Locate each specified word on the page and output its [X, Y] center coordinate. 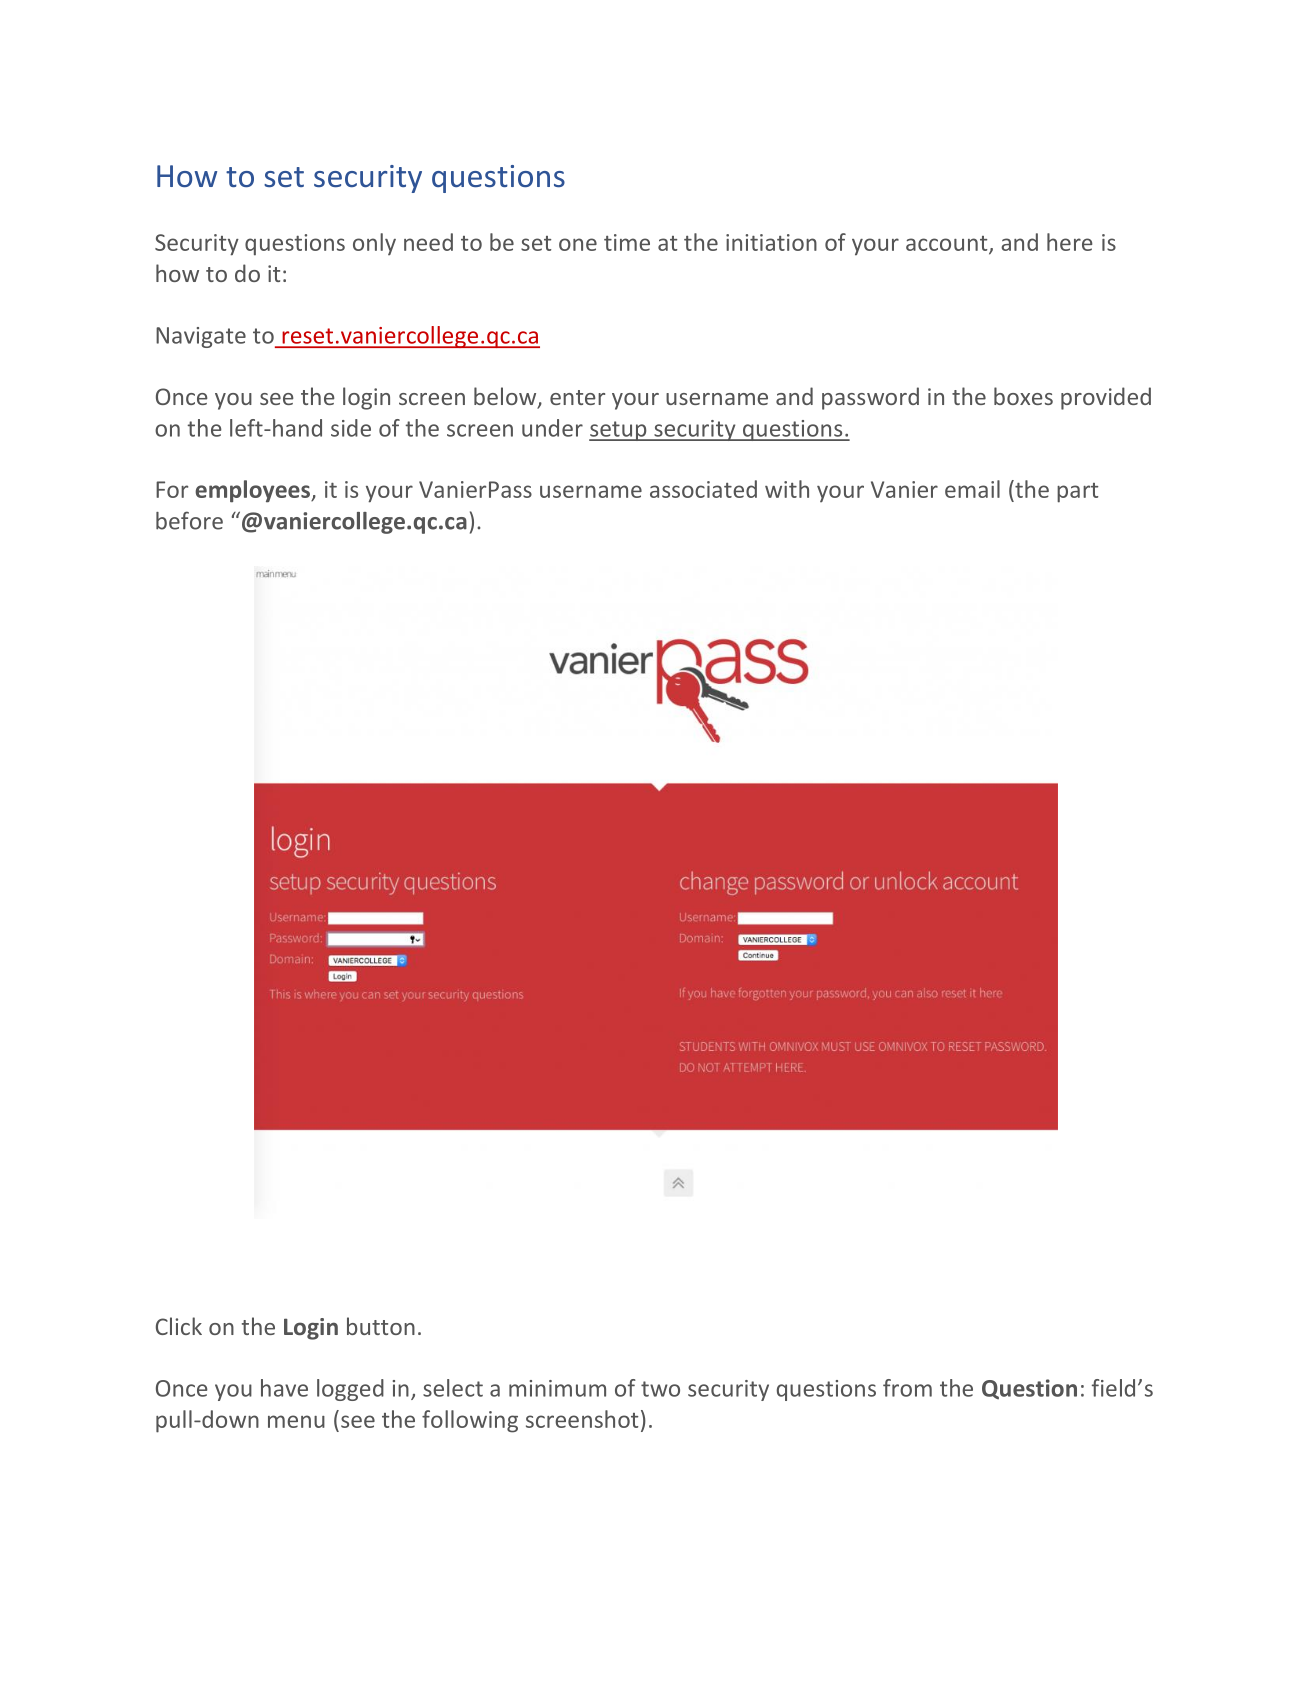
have [284, 1388]
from [907, 1388]
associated [703, 489]
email [972, 489]
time [627, 242]
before [189, 520]
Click [179, 1326]
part [1077, 493]
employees [253, 491]
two [660, 1389]
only [374, 244]
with [787, 489]
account [948, 244]
